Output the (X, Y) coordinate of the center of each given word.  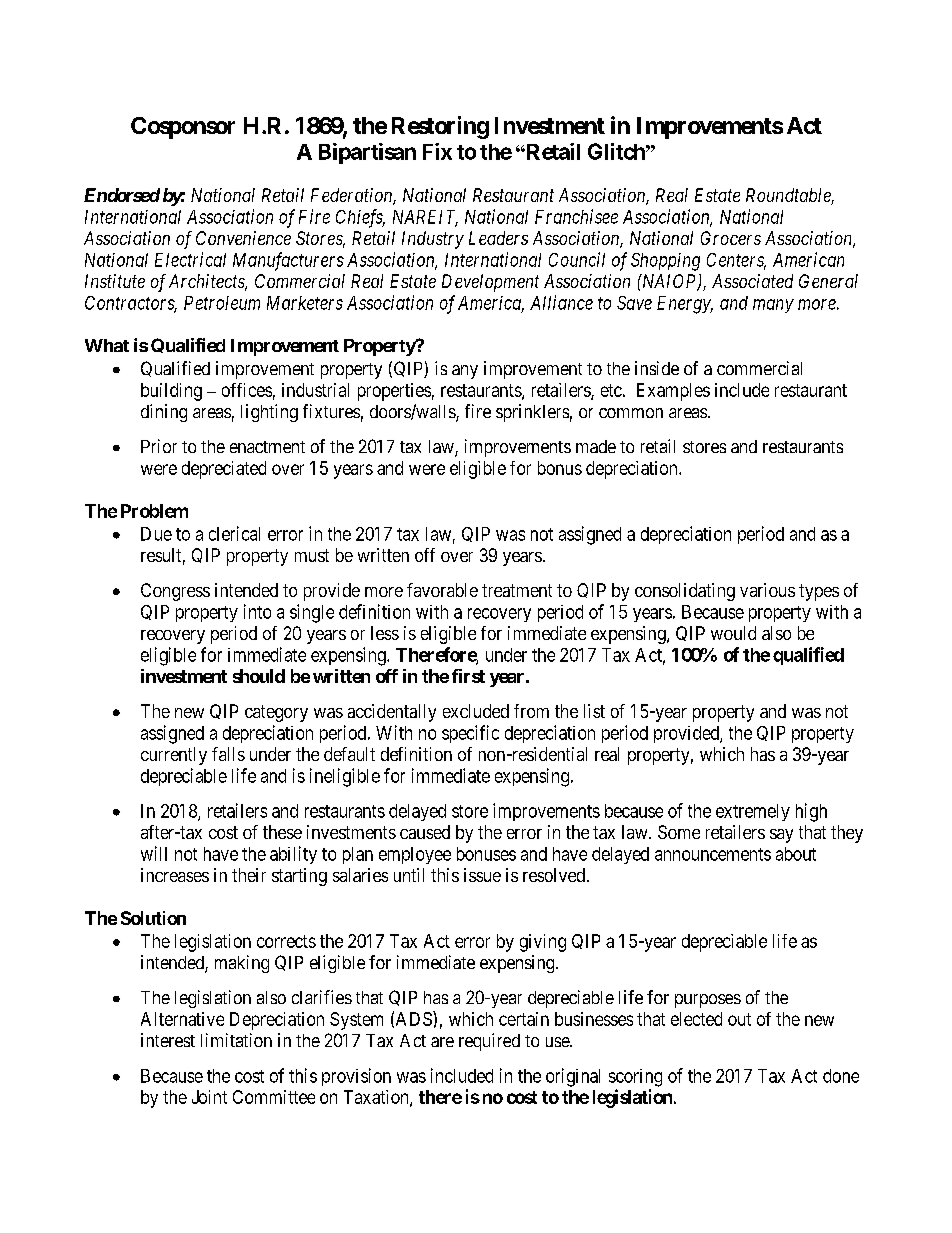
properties (394, 392)
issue (482, 875)
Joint (209, 1097)
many (773, 306)
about (796, 854)
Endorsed (122, 195)
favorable (442, 590)
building (171, 392)
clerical (234, 533)
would (733, 633)
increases (175, 875)
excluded (476, 711)
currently (174, 756)
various (767, 590)
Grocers (731, 238)
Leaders (498, 238)
